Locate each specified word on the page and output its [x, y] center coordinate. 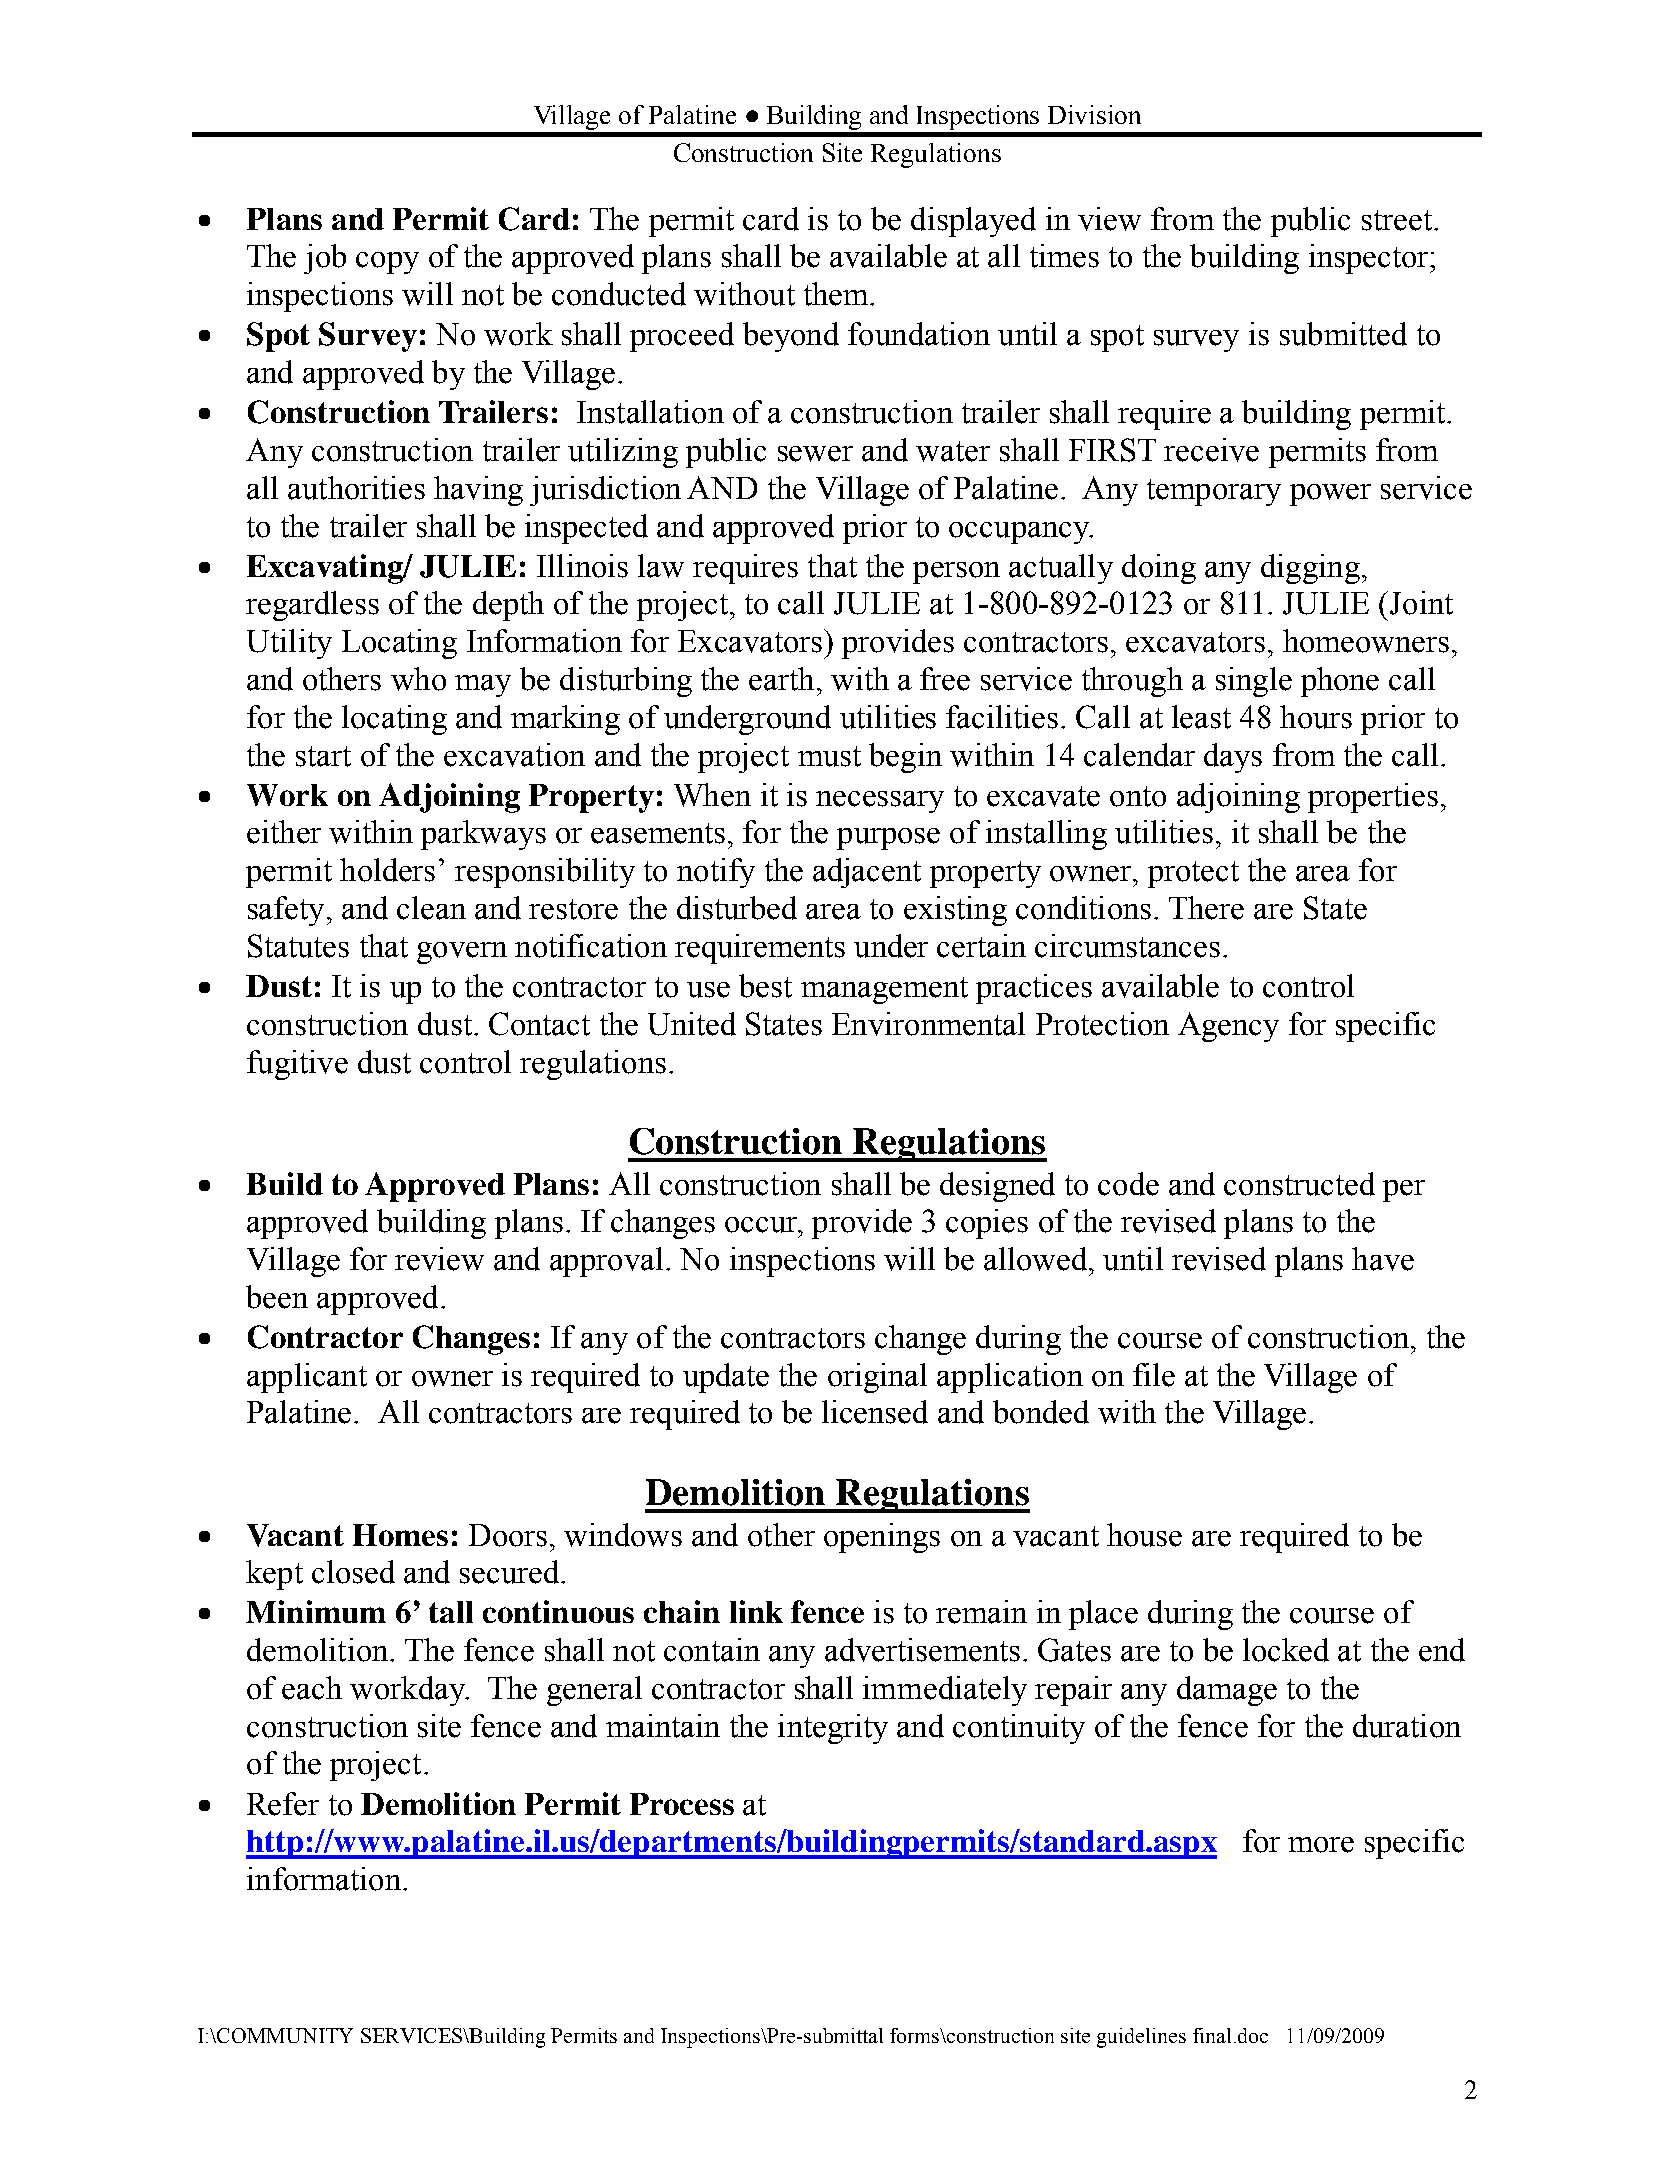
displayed [973, 222]
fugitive [297, 1065]
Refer [283, 1804]
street [1398, 220]
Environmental [928, 1024]
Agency [1228, 1027]
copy [387, 263]
